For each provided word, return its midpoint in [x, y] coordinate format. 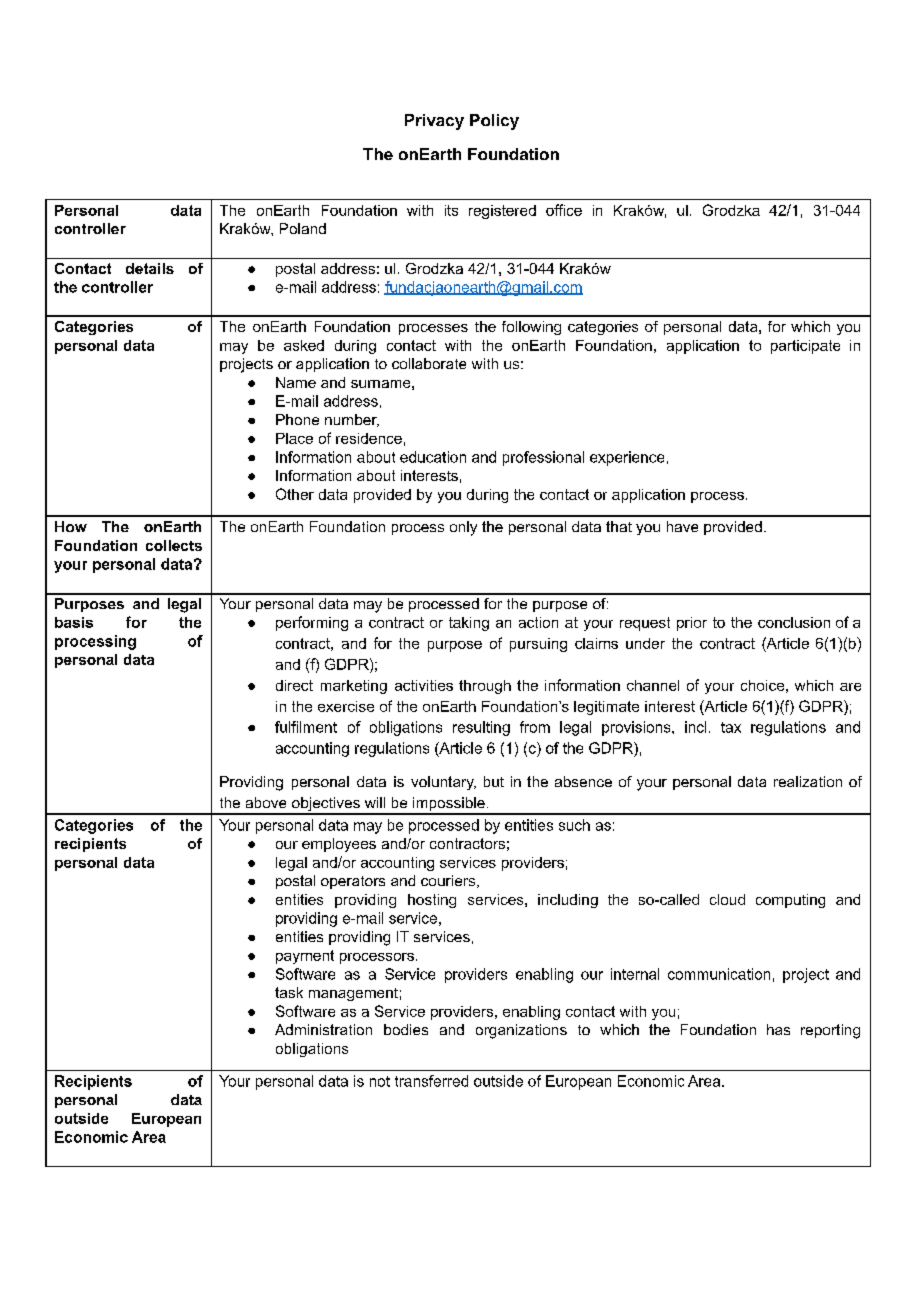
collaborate [429, 363]
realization [808, 781]
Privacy [434, 122]
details [150, 268]
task [289, 992]
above [266, 802]
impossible [449, 805]
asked [304, 345]
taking [469, 624]
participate [805, 347]
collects [174, 545]
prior [692, 624]
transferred [431, 1081]
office [564, 210]
